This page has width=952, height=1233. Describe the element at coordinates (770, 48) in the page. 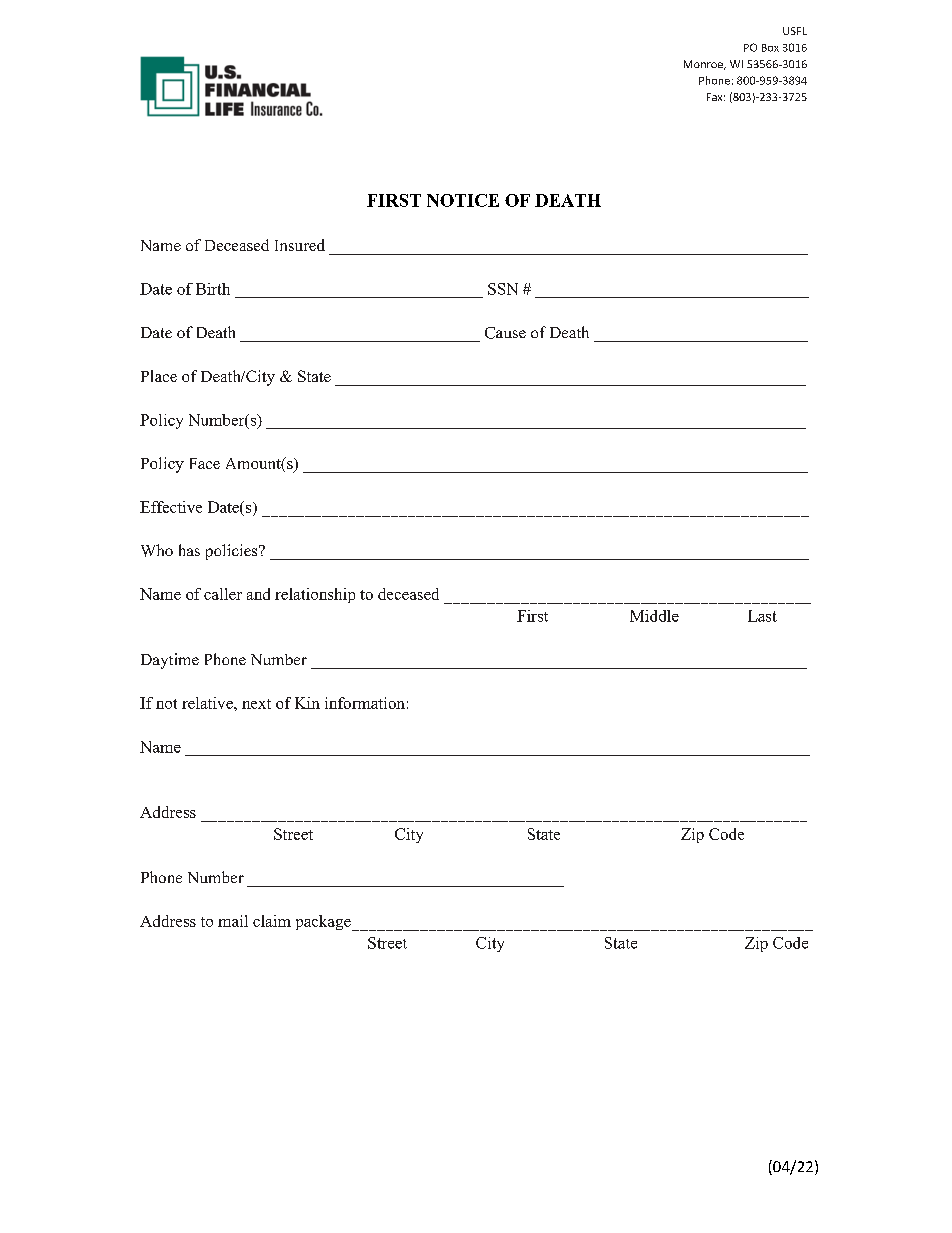

I see `Box` at that location.
